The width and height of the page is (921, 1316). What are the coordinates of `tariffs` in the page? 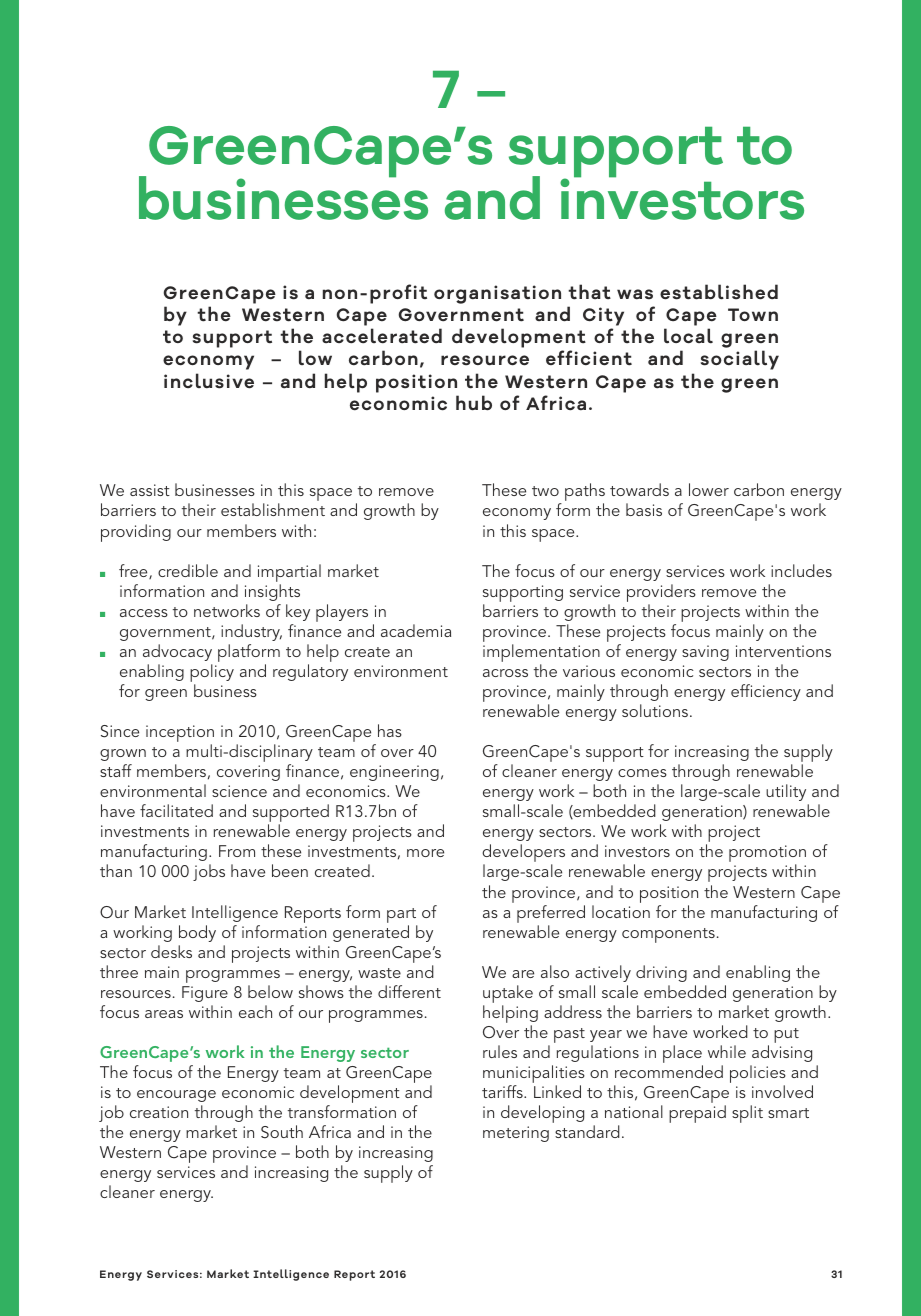 It's located at (503, 1091).
